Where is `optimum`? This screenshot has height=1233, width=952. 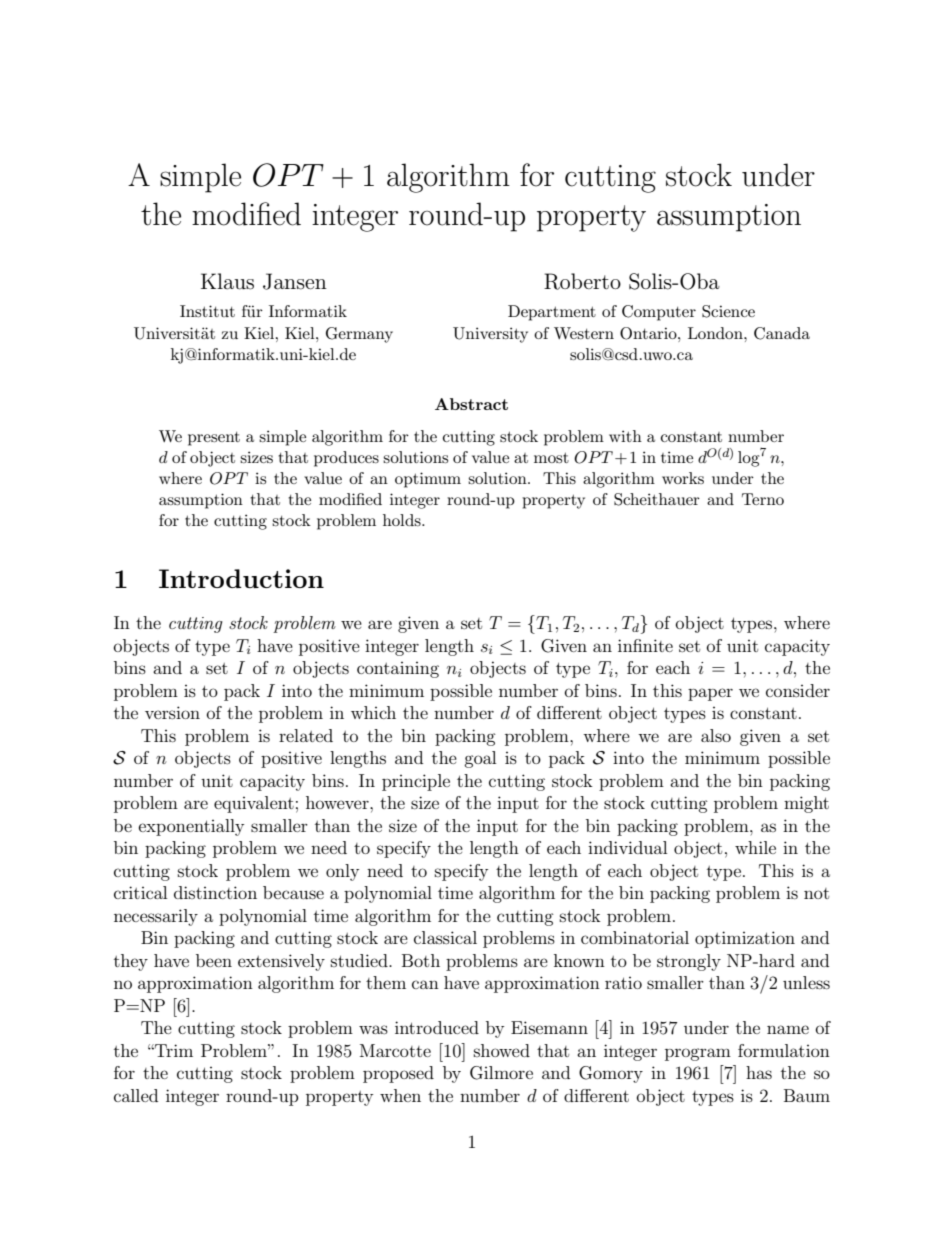 optimum is located at coordinates (428, 480).
